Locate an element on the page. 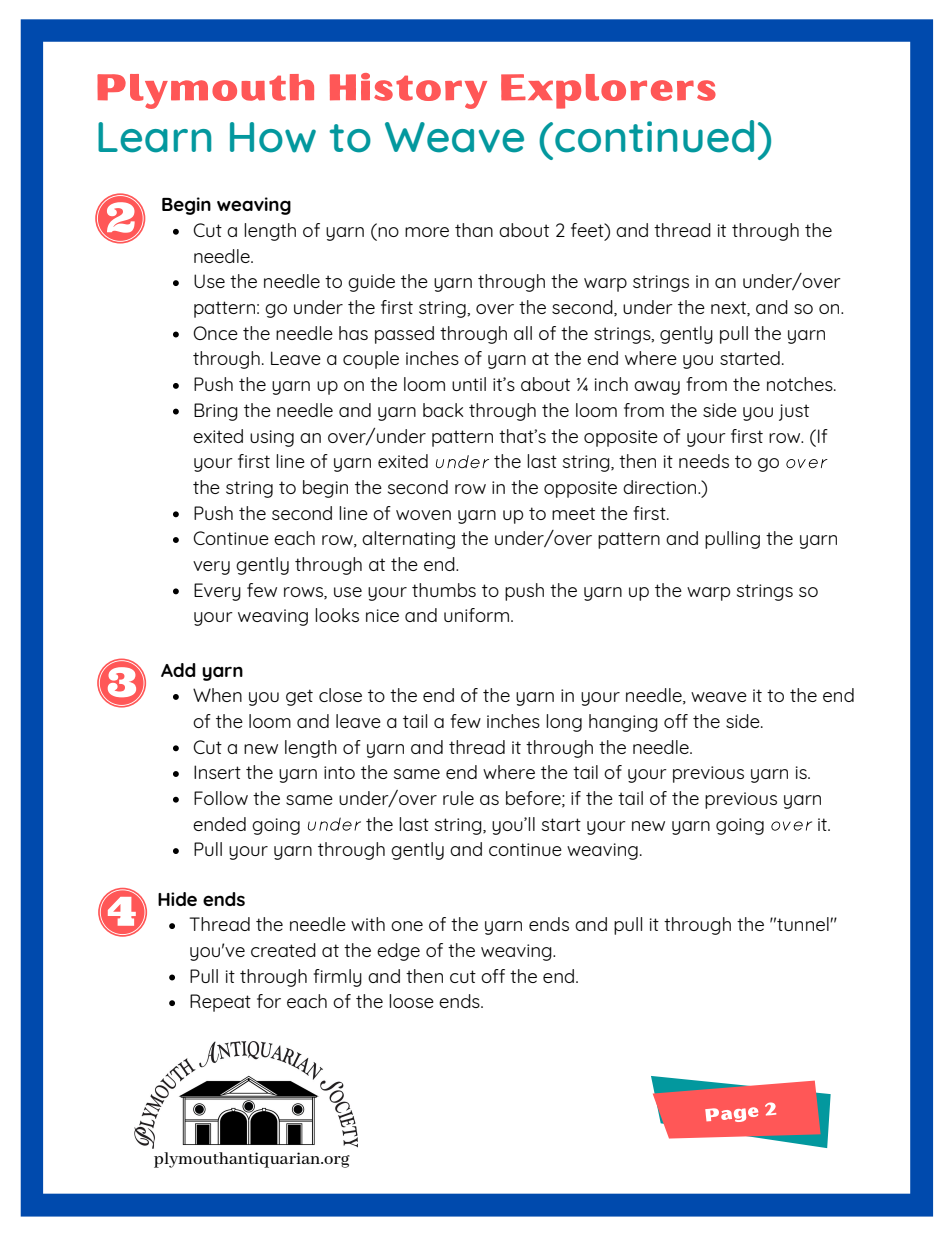 The height and width of the page is (1233, 952). Repeat is located at coordinates (220, 1003).
